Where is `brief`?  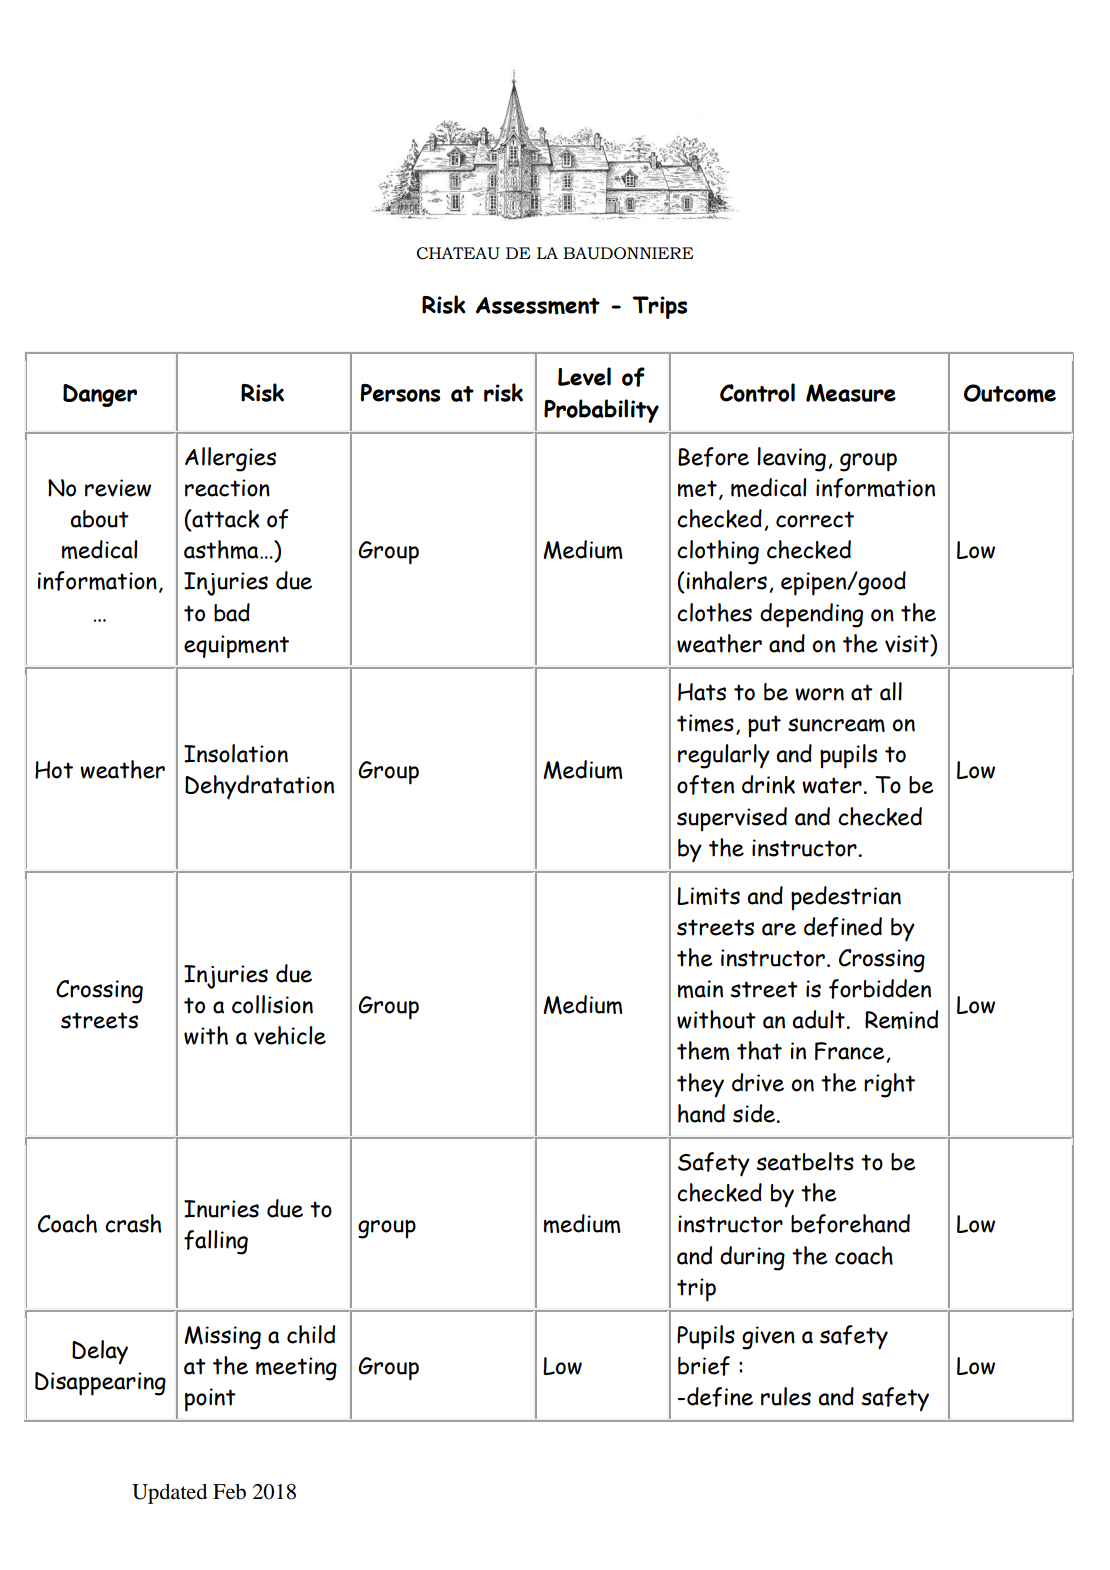 brief is located at coordinates (704, 1366).
